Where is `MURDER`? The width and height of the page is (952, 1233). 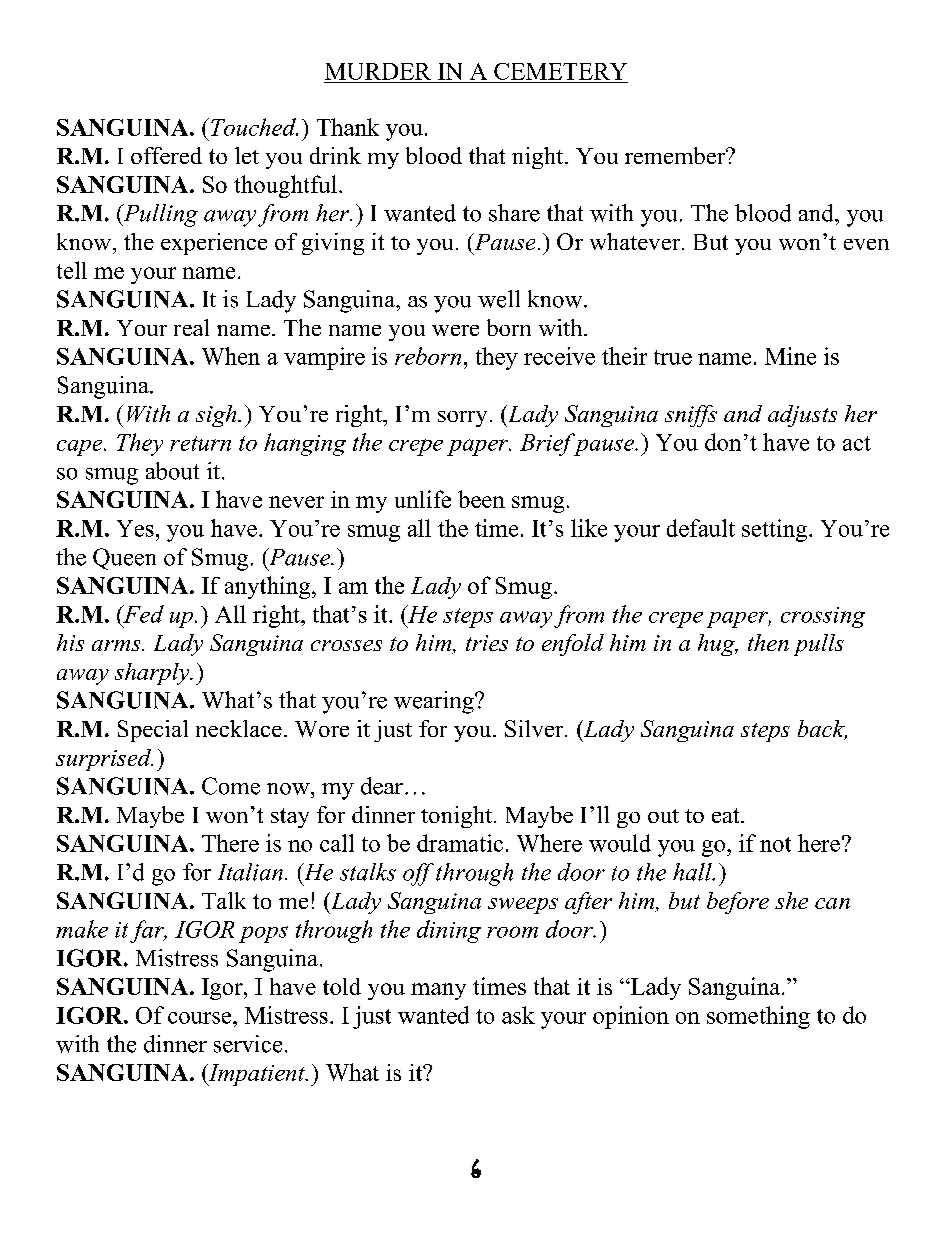
MURDER is located at coordinates (378, 71).
